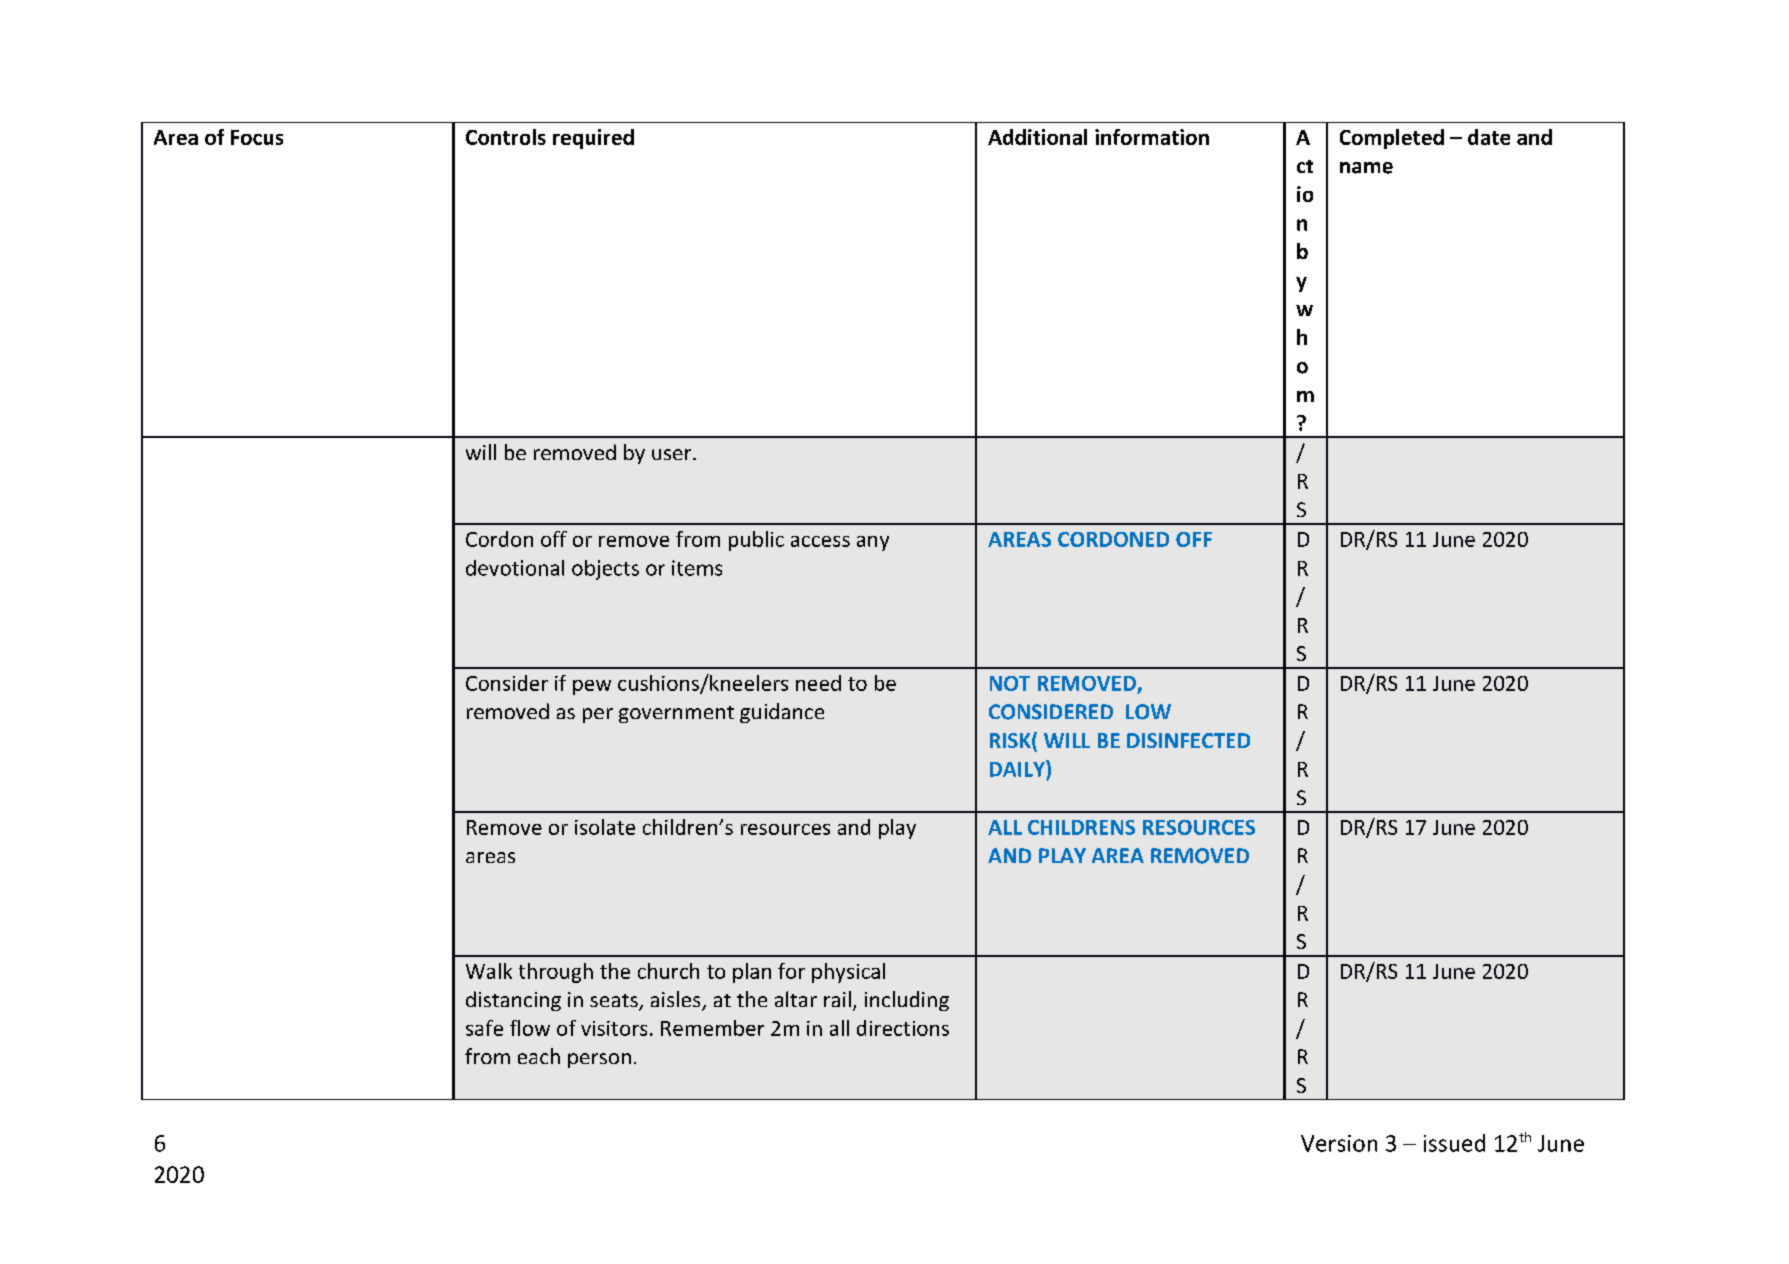  What do you see at coordinates (848, 973) in the screenshot?
I see `physical` at bounding box center [848, 973].
